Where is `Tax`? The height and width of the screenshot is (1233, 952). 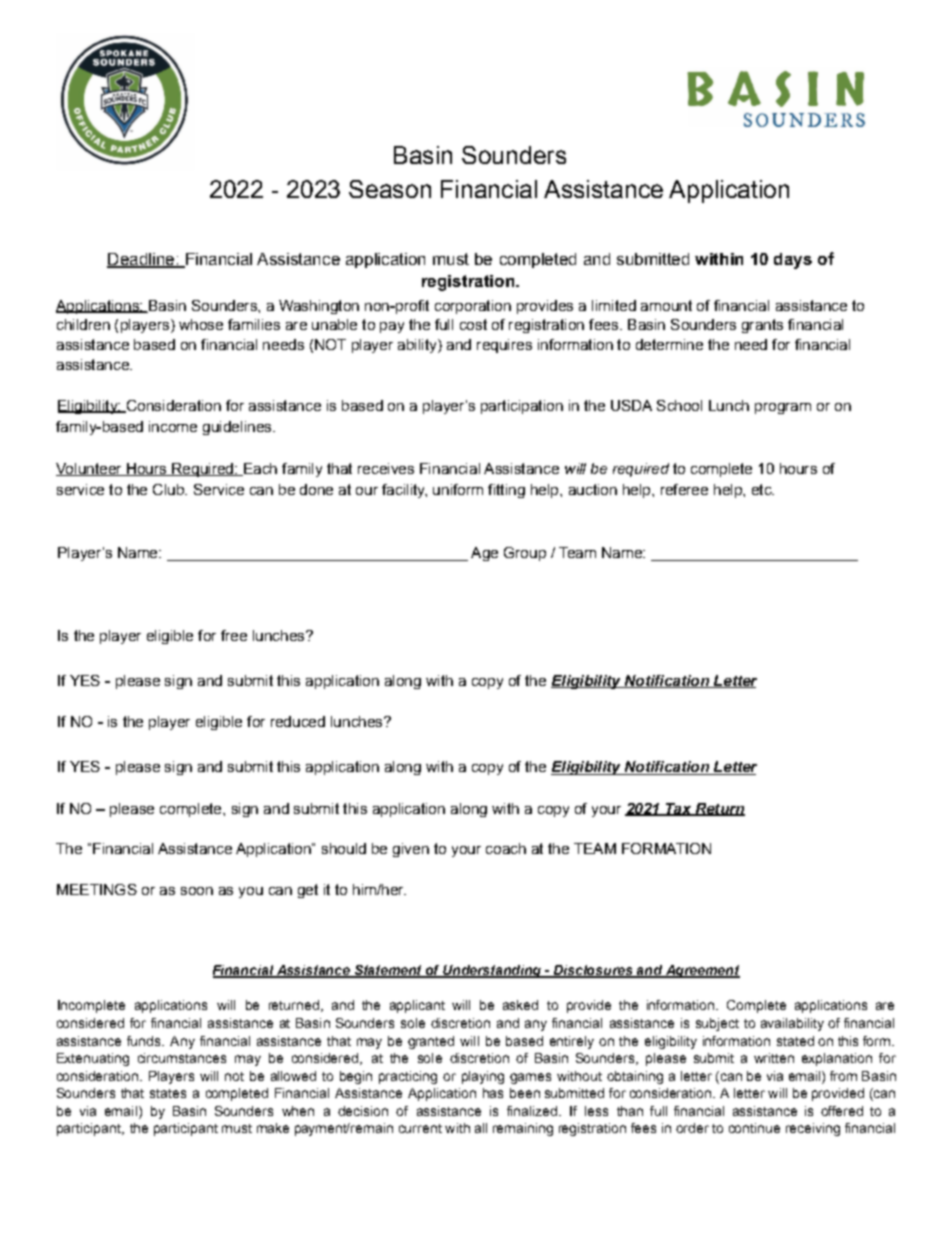 Tax is located at coordinates (679, 809).
